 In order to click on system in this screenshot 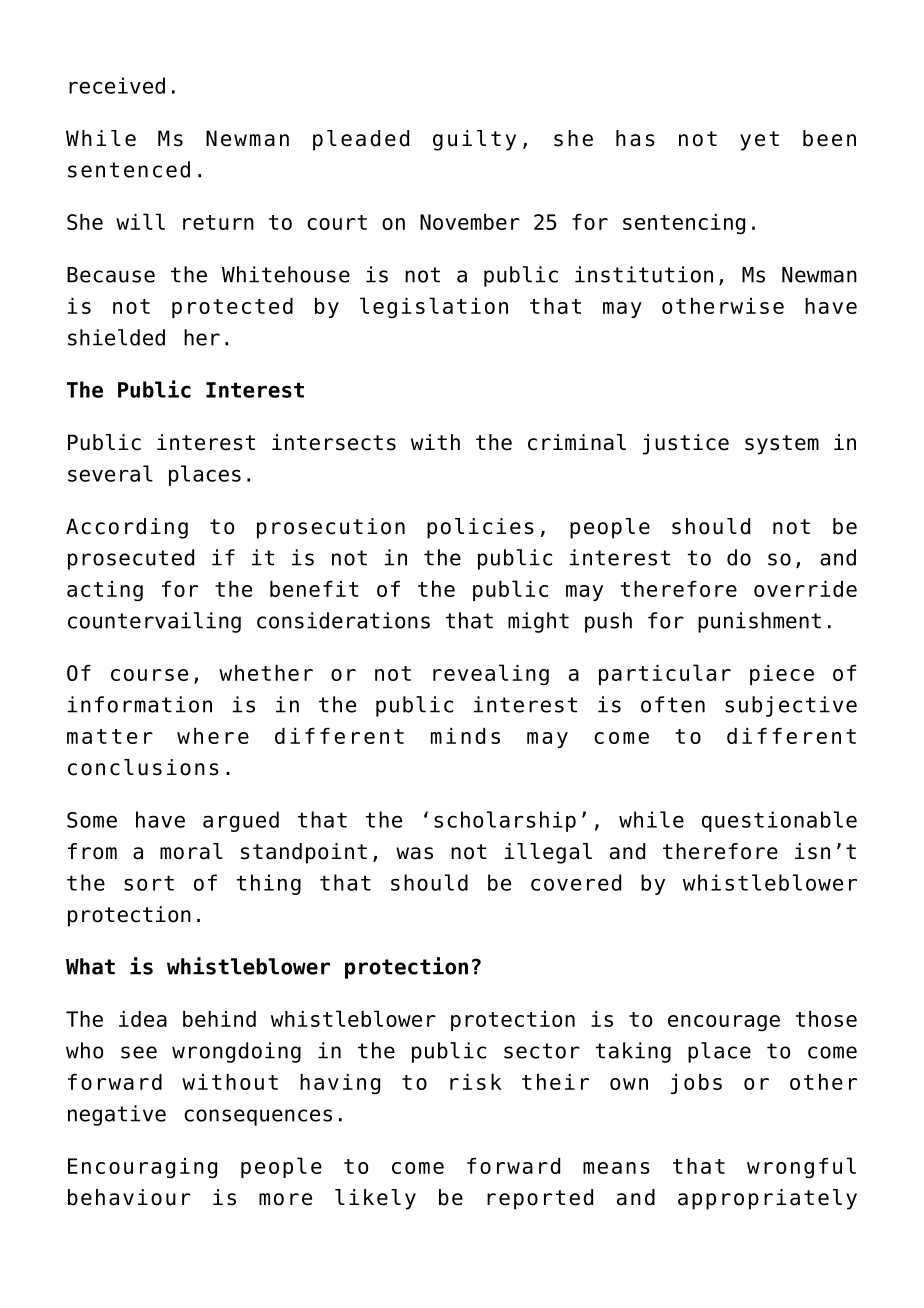, I will do `click(782, 445)`.
